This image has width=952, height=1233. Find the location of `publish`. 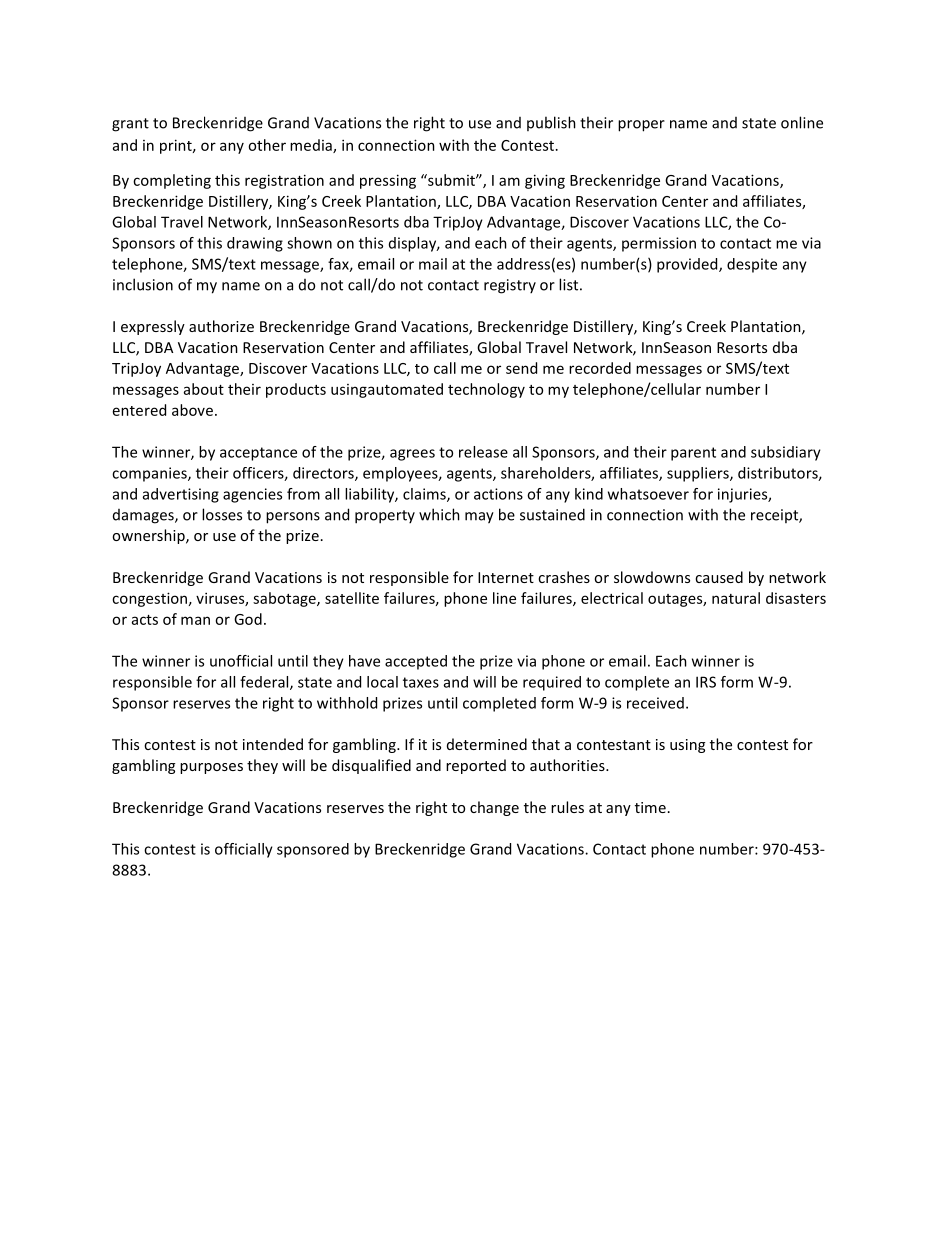

publish is located at coordinates (551, 123).
